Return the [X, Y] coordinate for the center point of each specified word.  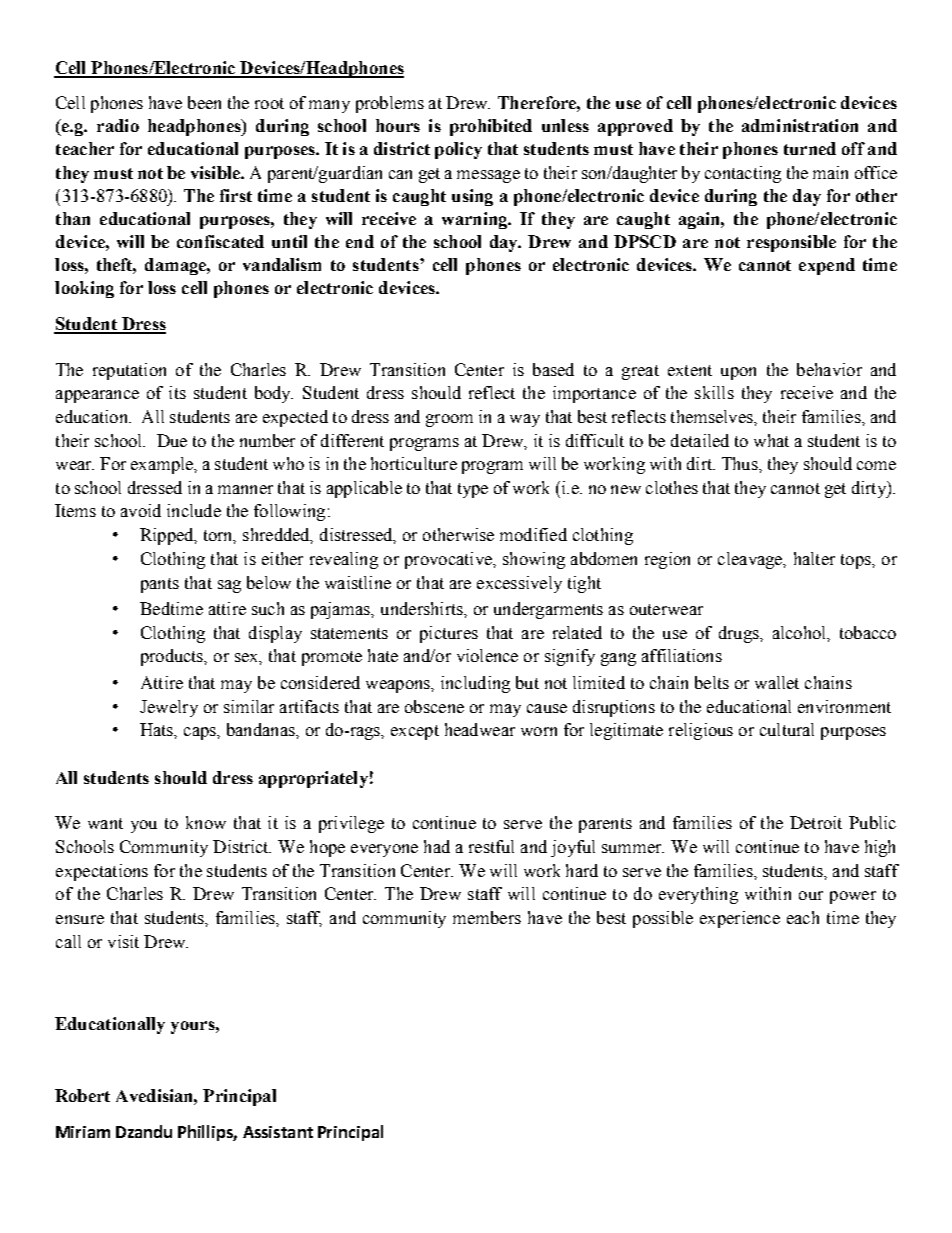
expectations [102, 872]
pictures [449, 634]
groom [449, 420]
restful [491, 846]
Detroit [816, 822]
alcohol [801, 633]
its [177, 392]
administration [800, 125]
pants [160, 585]
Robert [82, 1095]
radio [118, 125]
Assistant [278, 1132]
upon [738, 373]
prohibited [491, 127]
